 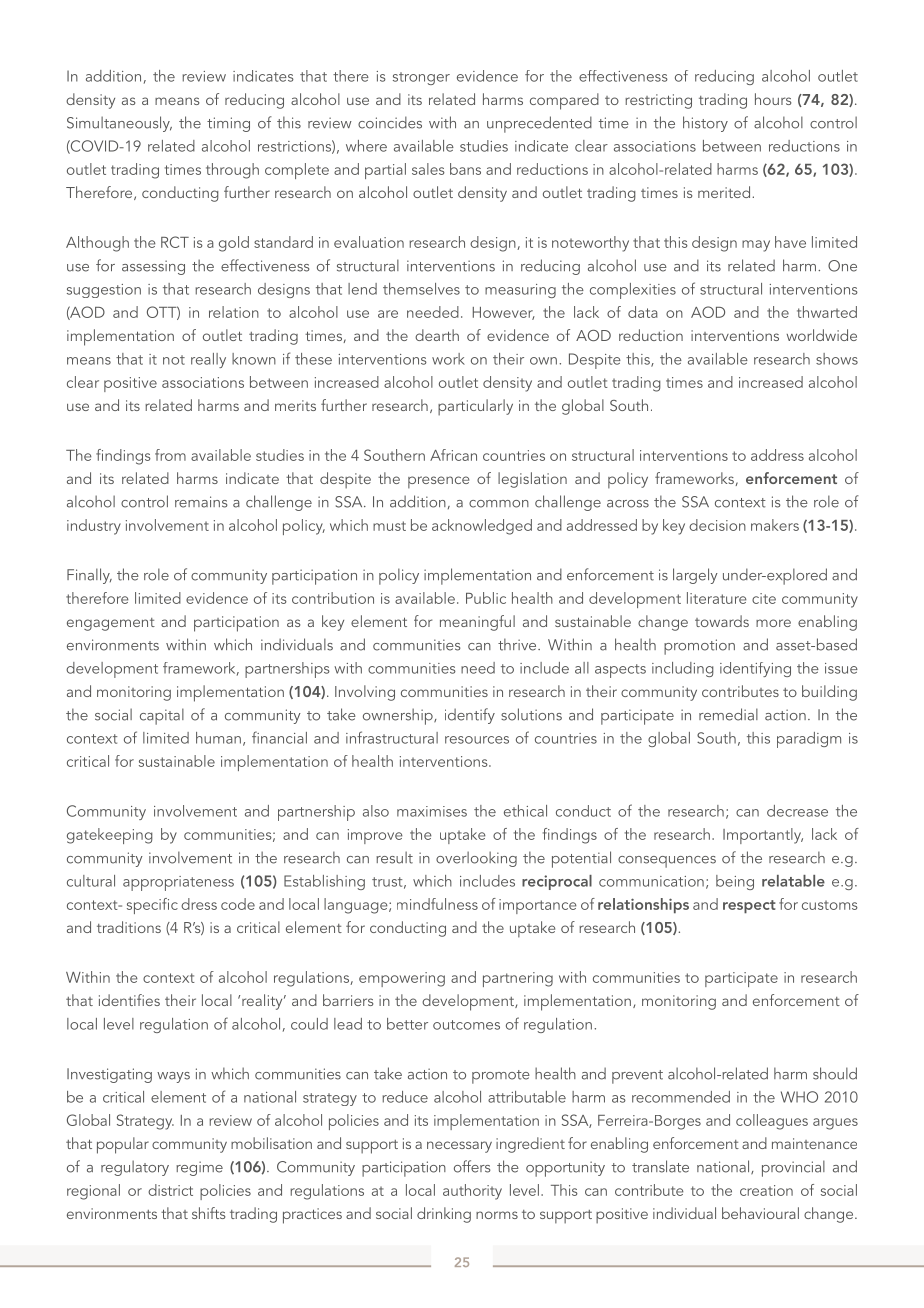 What do you see at coordinates (773, 99) in the document?
I see `hours` at bounding box center [773, 99].
